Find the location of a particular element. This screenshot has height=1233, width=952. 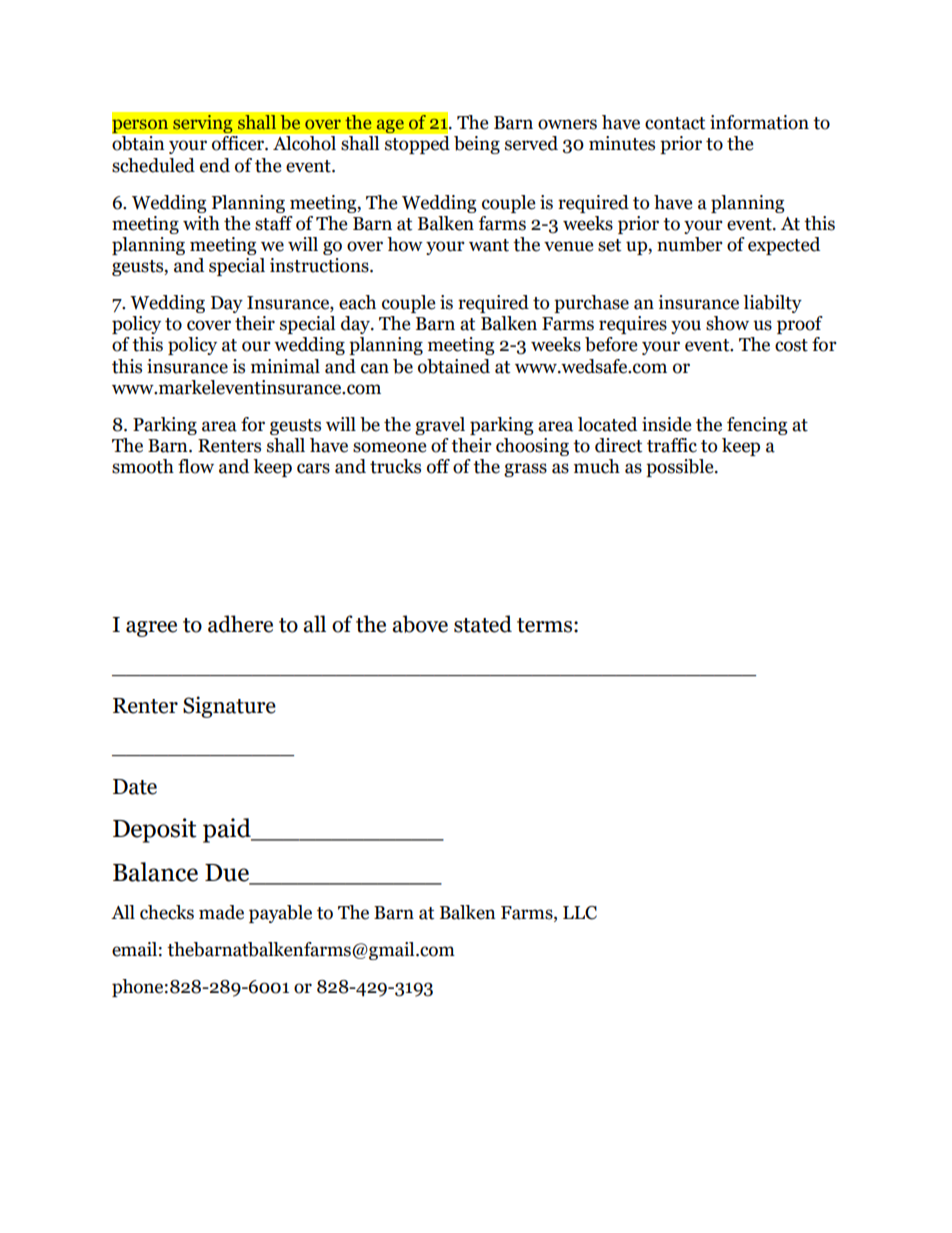

payable is located at coordinates (280, 914).
